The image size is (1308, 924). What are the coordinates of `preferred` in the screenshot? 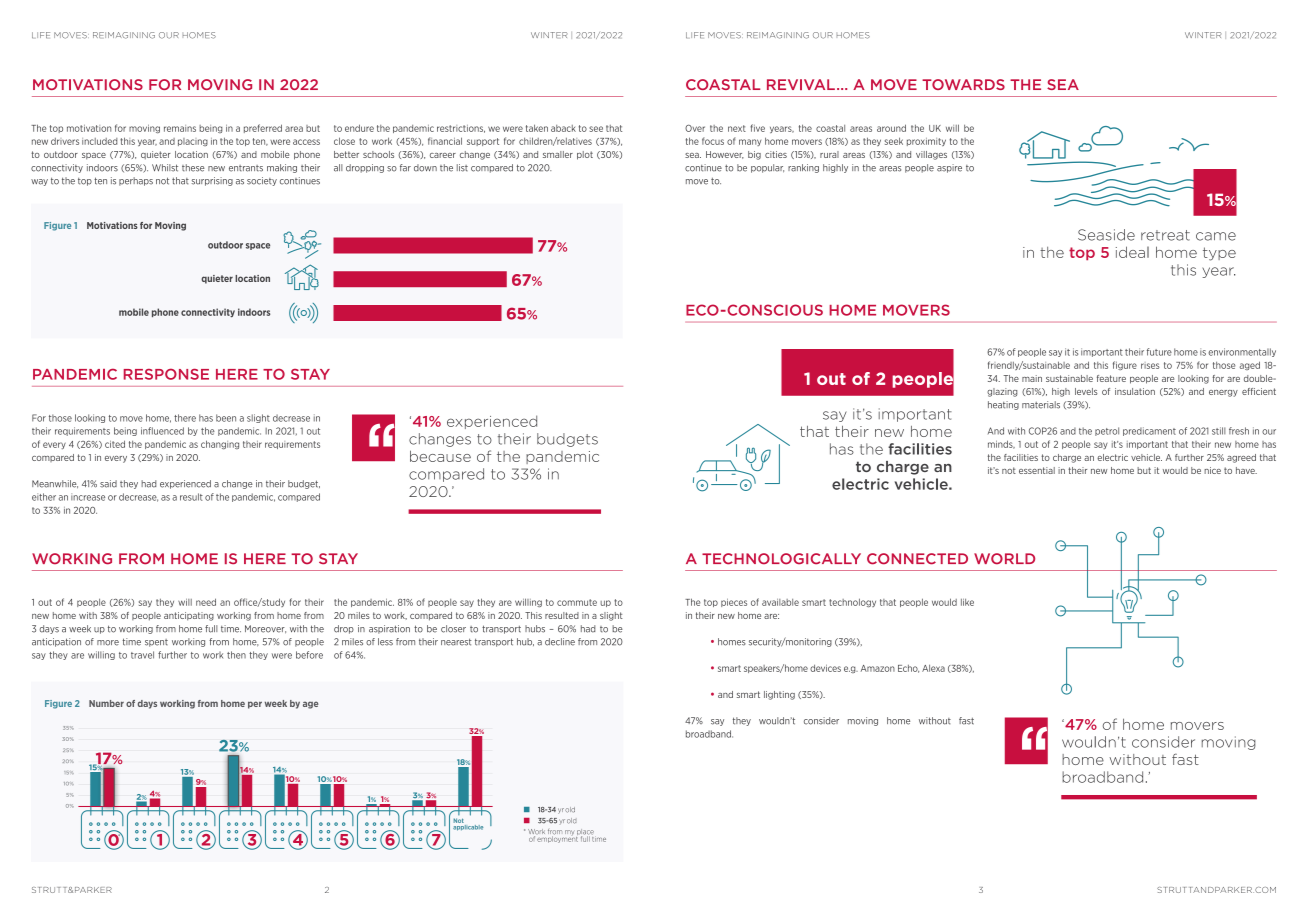 It's located at (263, 128).
